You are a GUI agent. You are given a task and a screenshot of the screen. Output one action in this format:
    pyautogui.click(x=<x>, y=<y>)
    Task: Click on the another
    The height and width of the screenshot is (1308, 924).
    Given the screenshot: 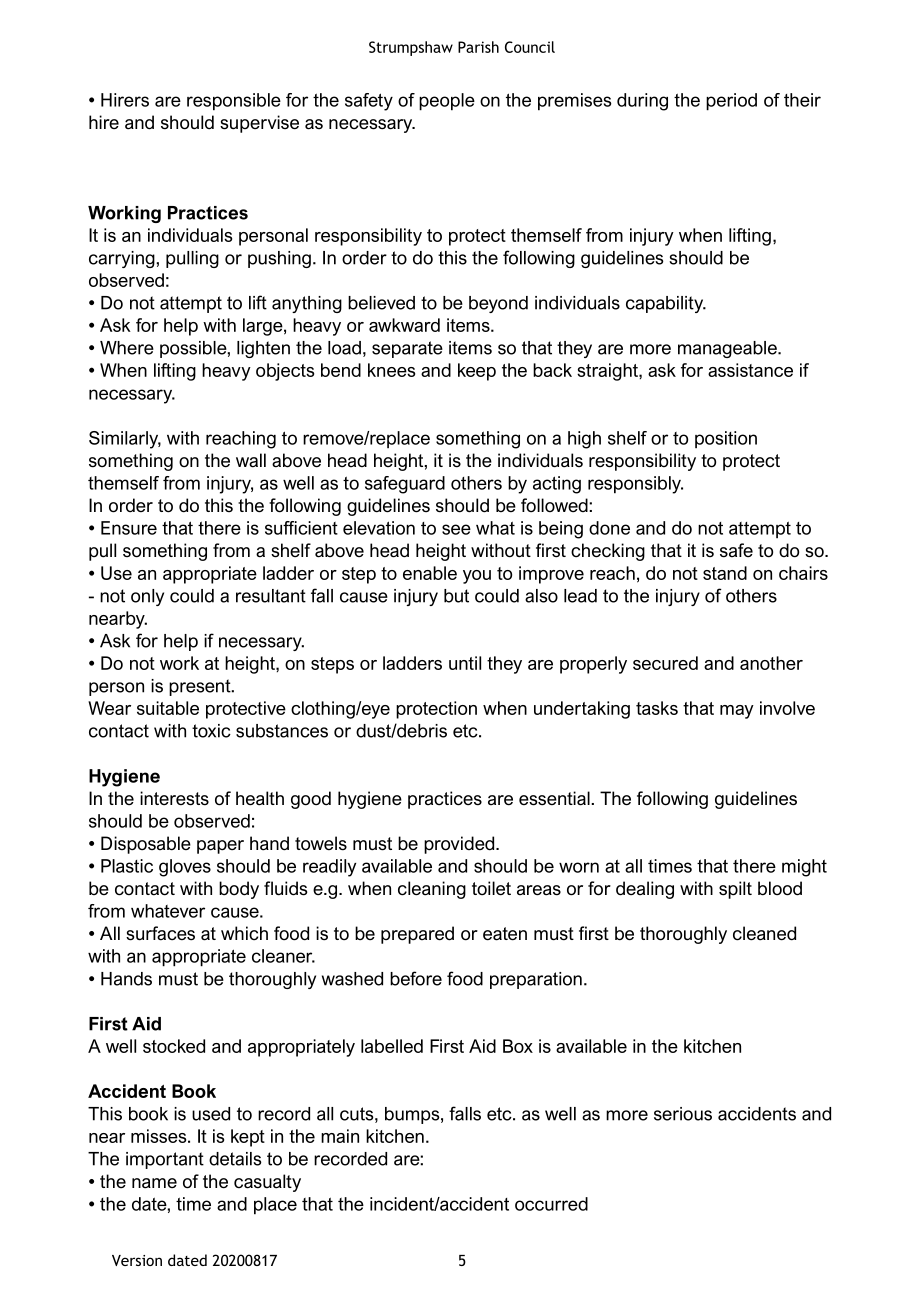 What is the action you would take?
    pyautogui.click(x=771, y=663)
